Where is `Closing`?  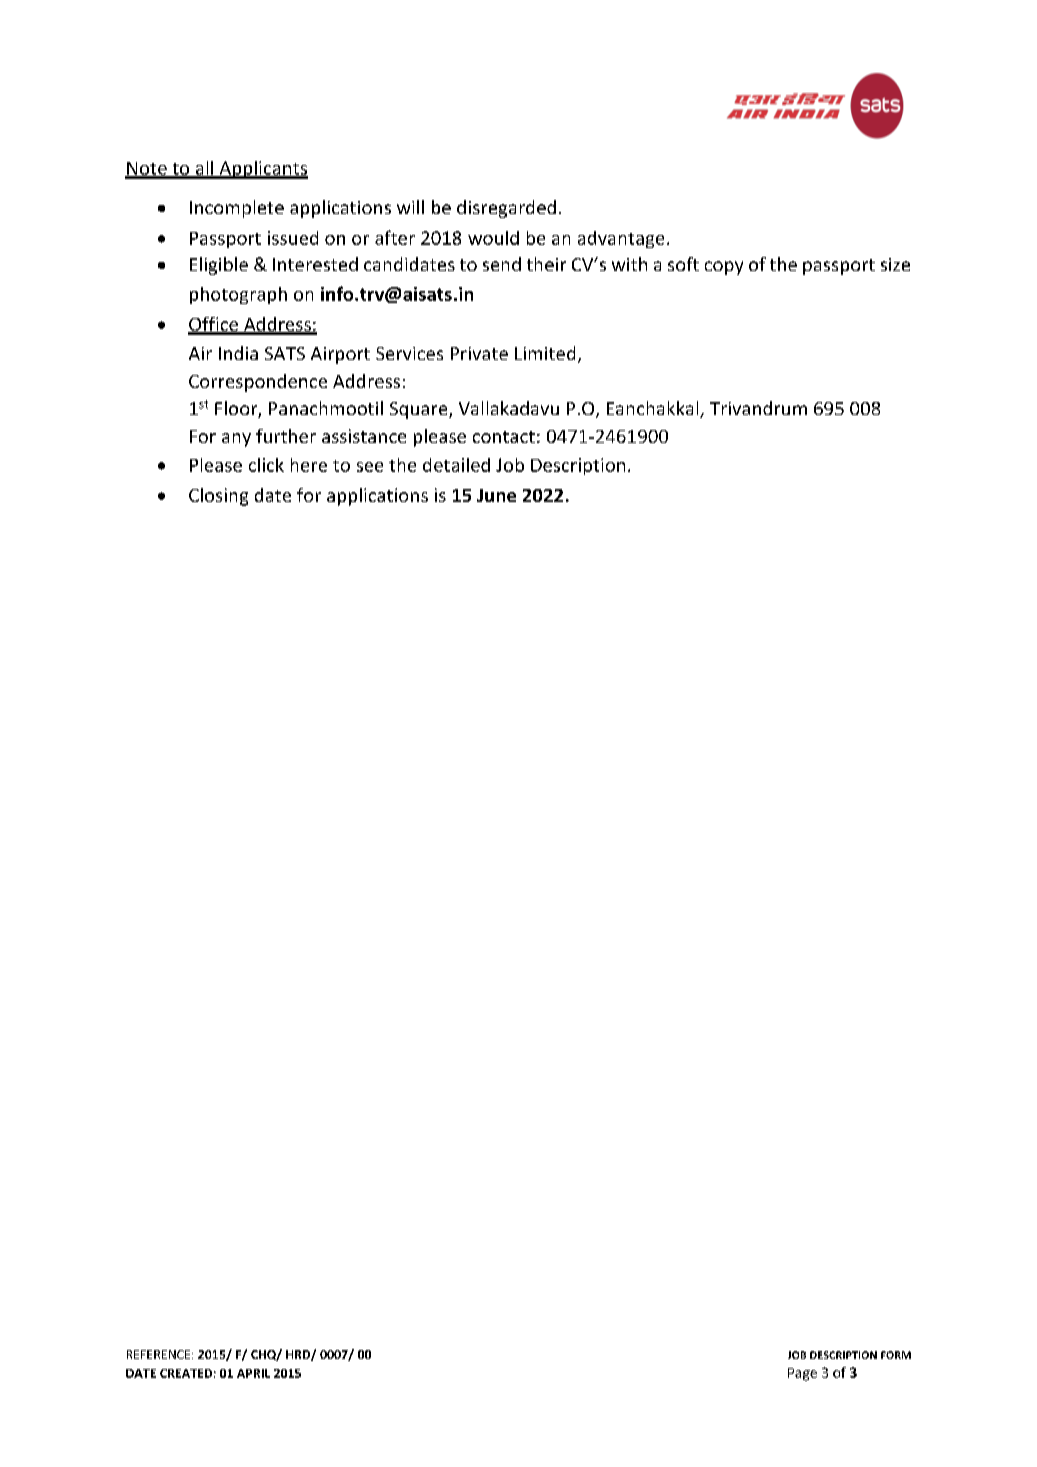
Closing is located at coordinates (218, 497).
